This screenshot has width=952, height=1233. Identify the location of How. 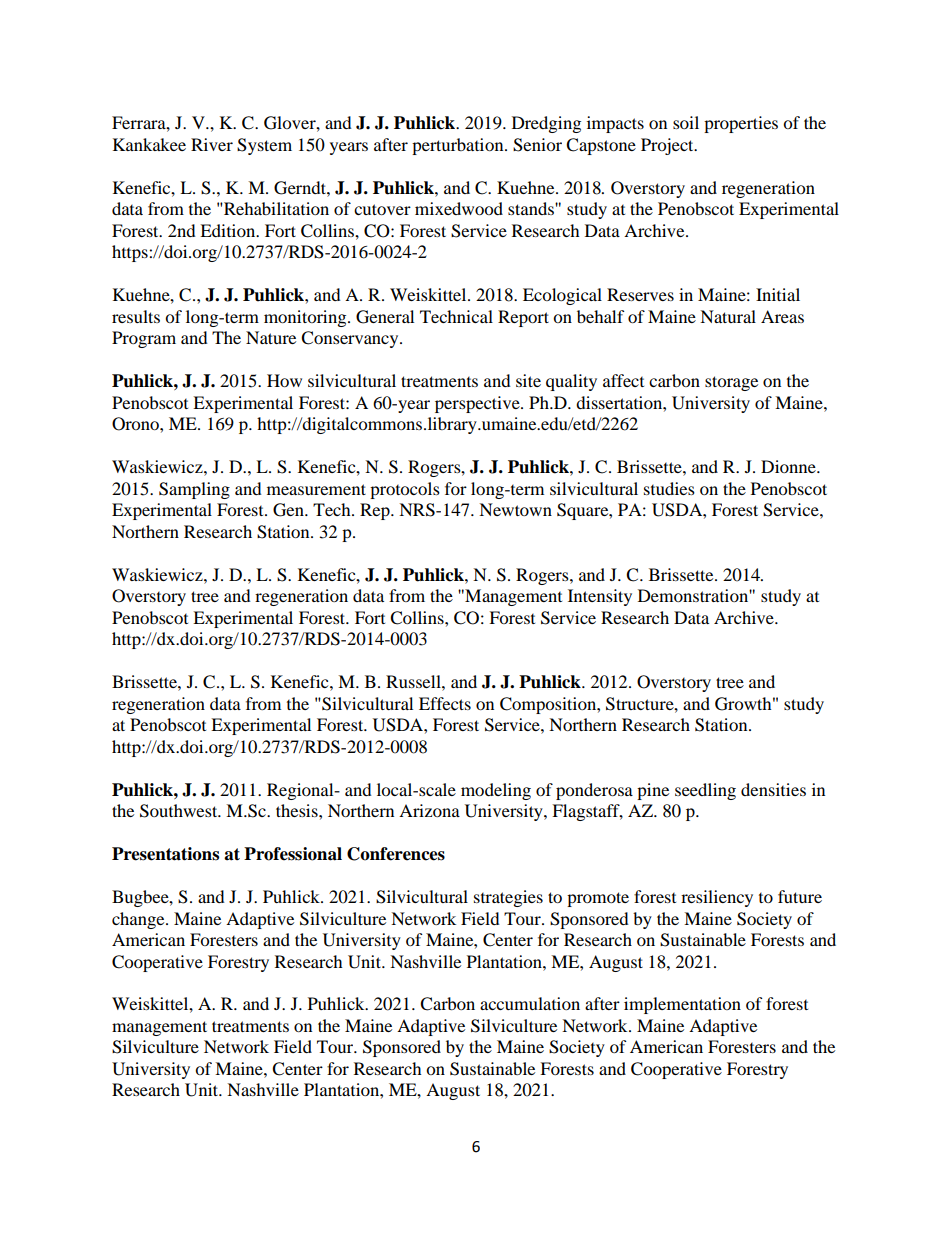
(284, 380).
